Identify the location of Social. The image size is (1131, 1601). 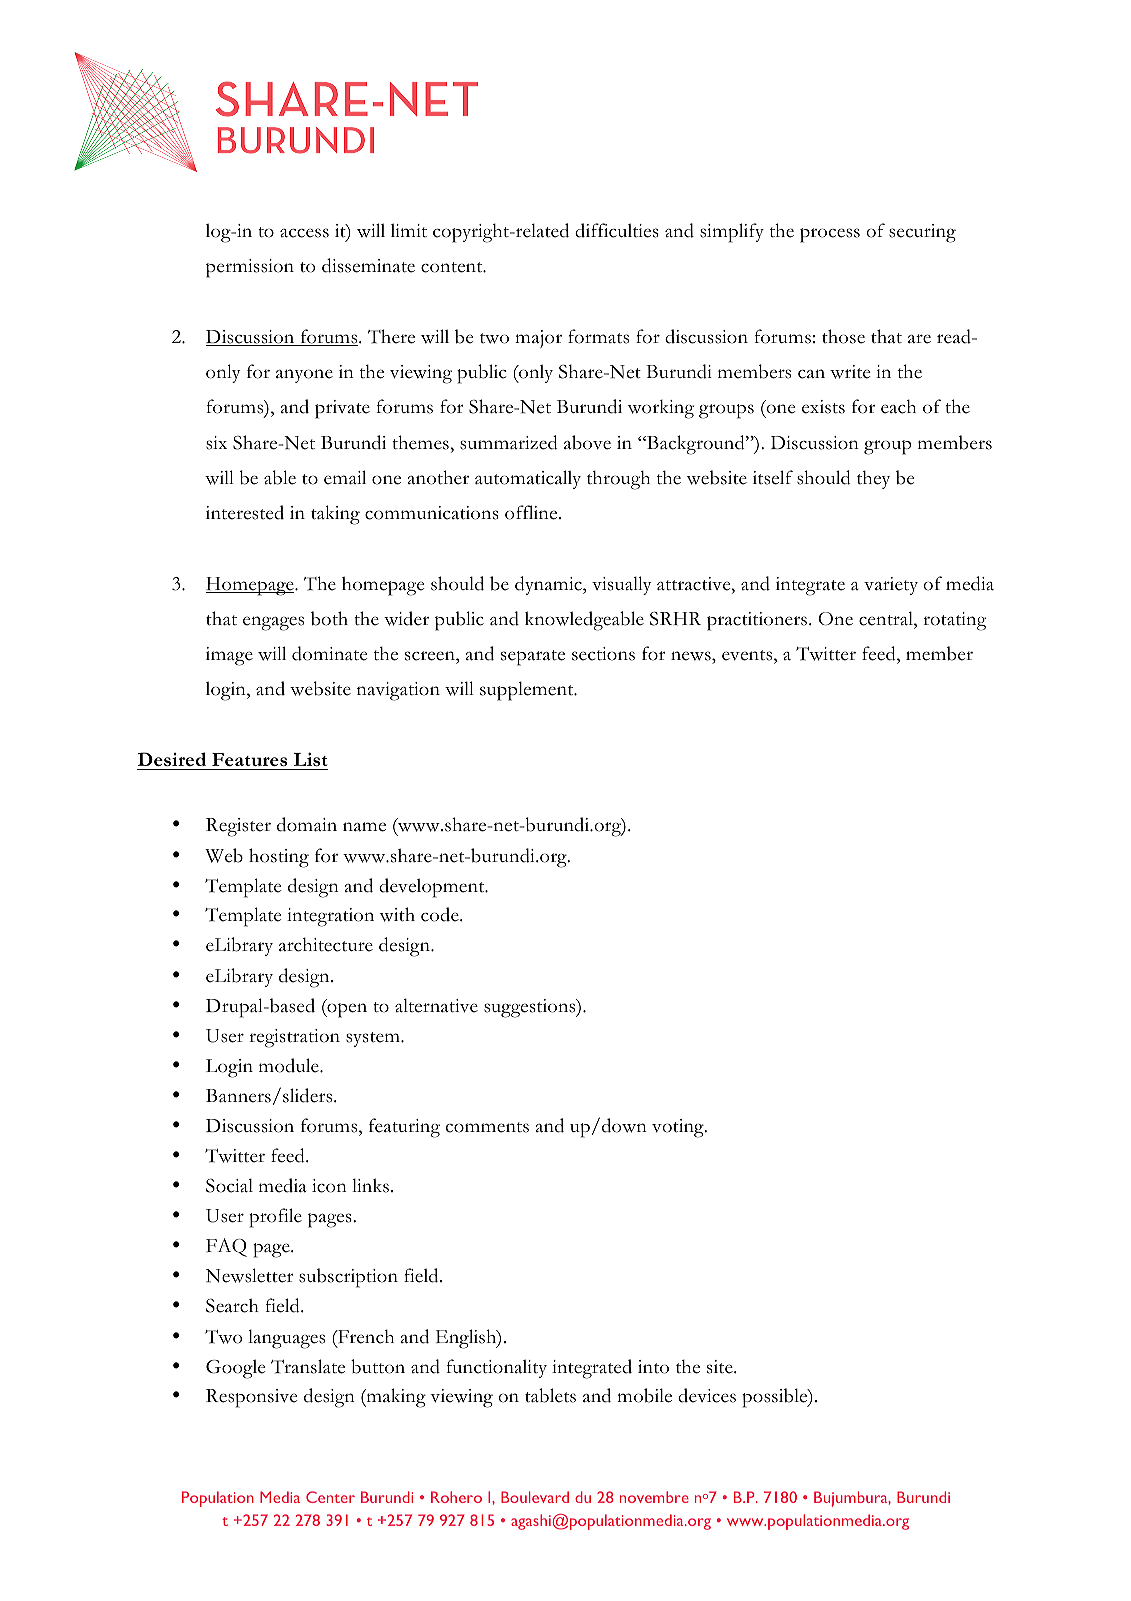
(229, 1185).
